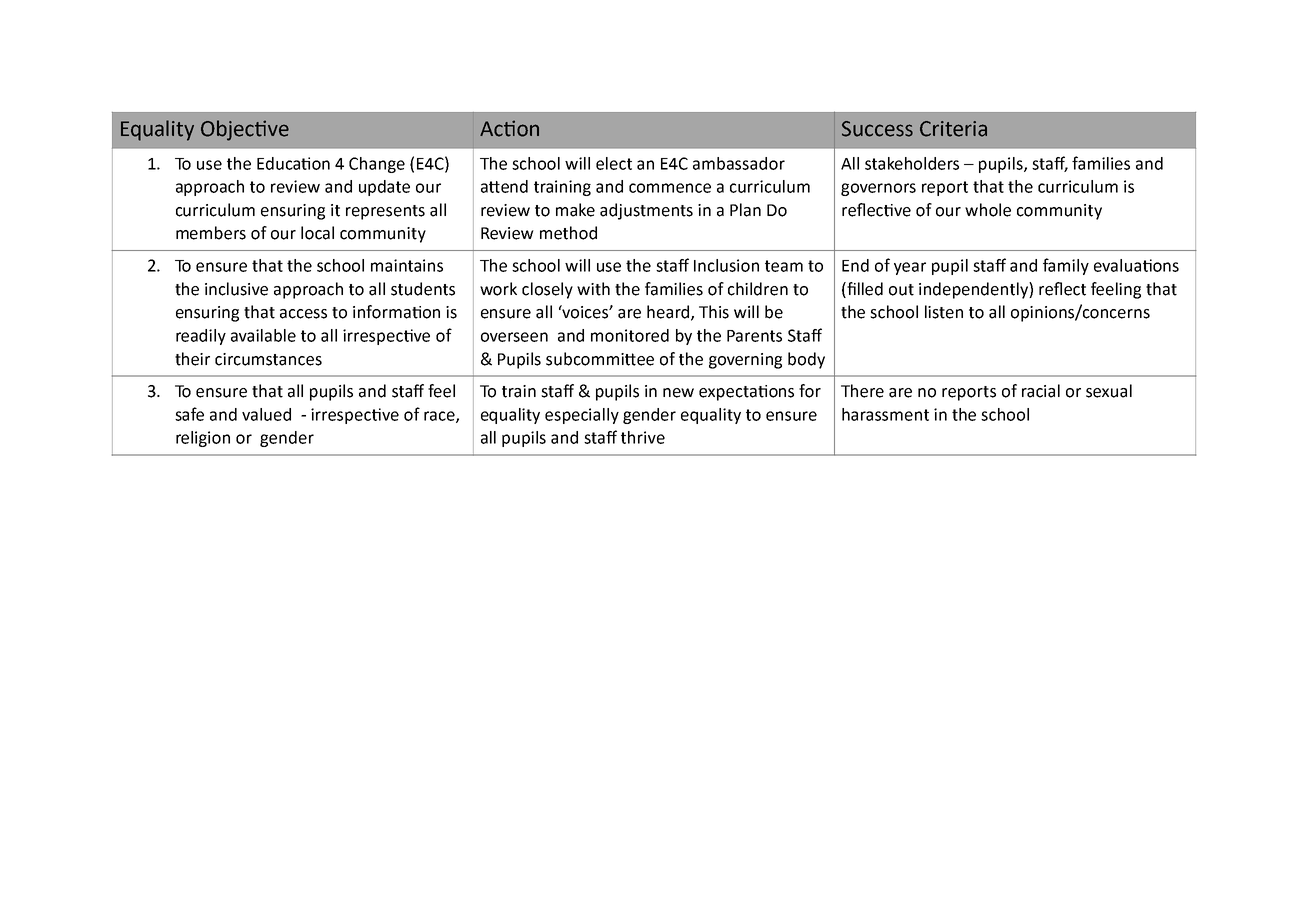 The width and height of the screenshot is (1308, 924). I want to click on whole, so click(988, 210).
